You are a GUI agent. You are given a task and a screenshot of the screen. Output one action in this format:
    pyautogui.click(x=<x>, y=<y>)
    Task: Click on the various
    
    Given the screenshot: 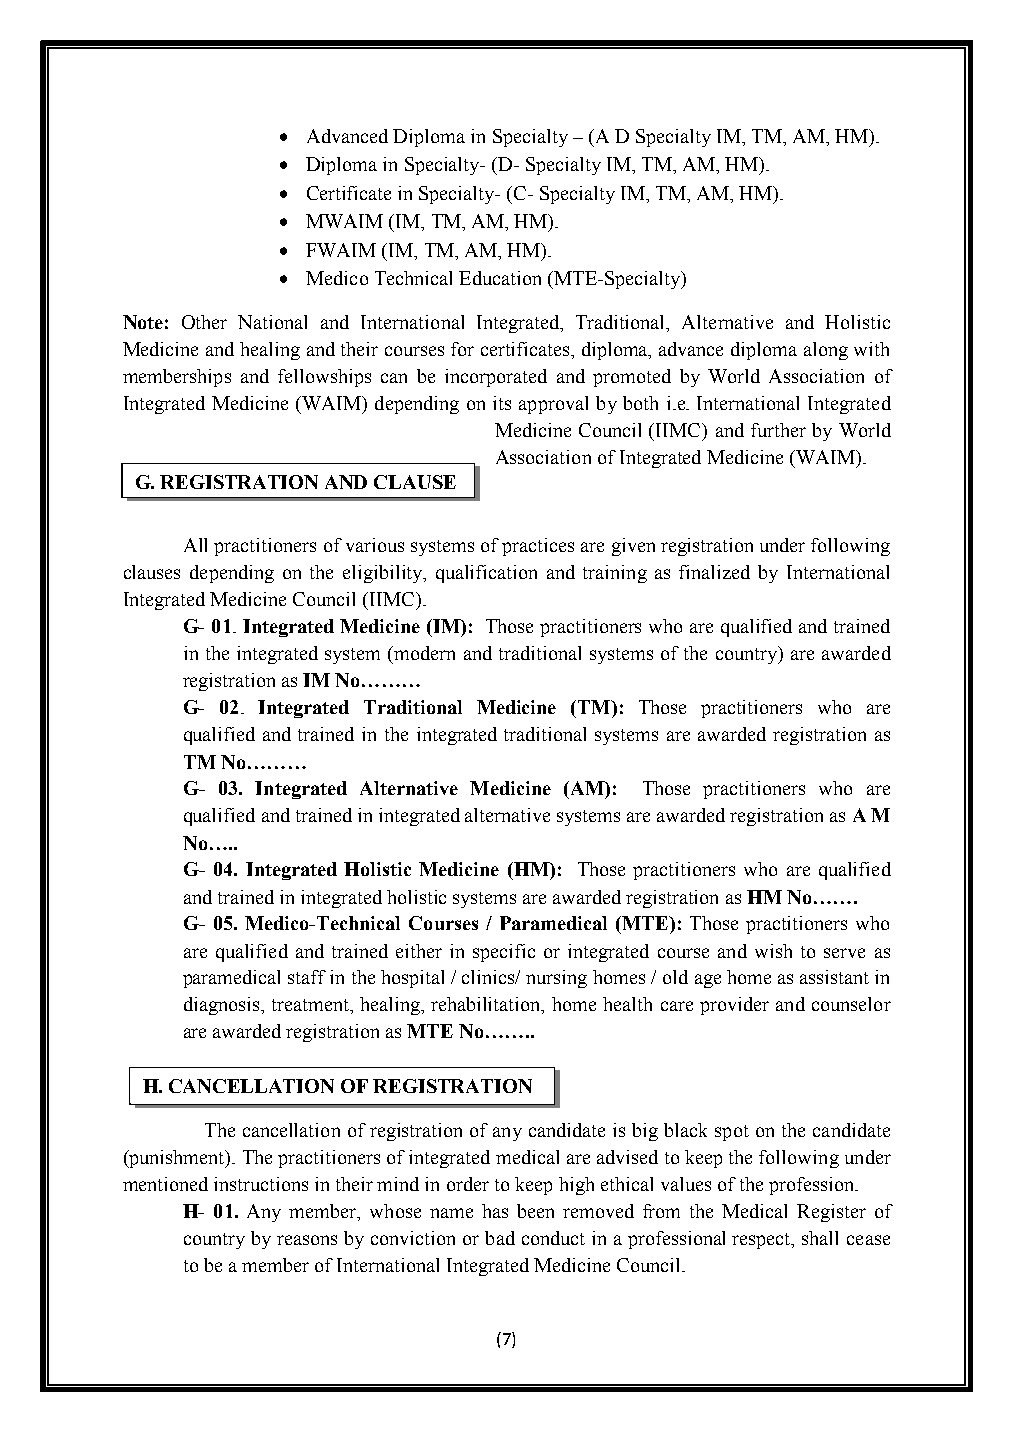 What is the action you would take?
    pyautogui.click(x=375, y=545)
